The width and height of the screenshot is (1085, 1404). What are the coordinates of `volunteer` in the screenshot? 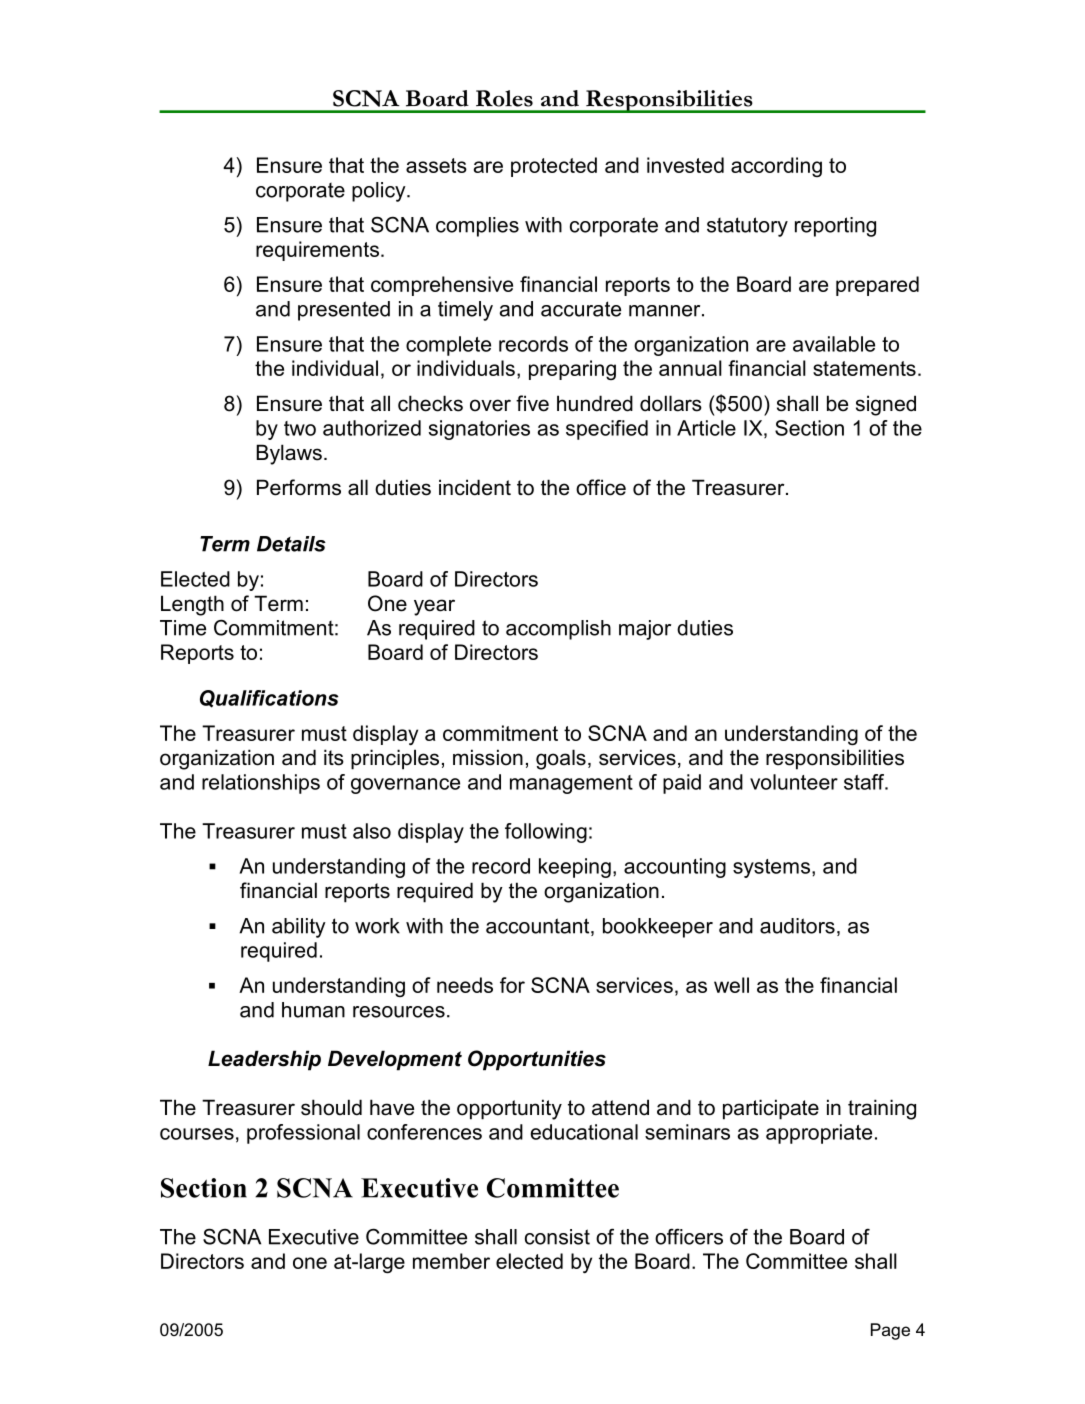 It's located at (794, 782).
